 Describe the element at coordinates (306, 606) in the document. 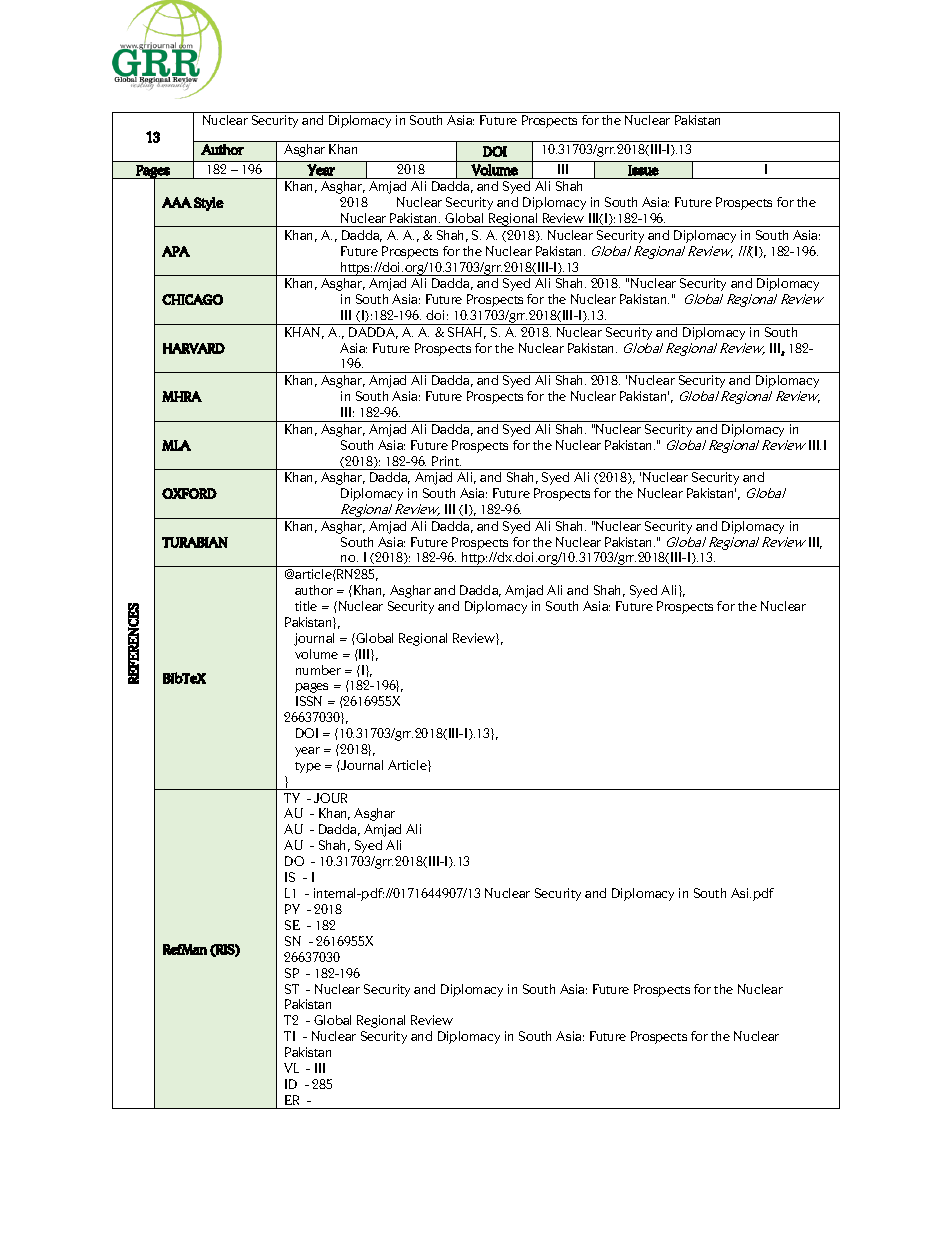

I see `title` at that location.
